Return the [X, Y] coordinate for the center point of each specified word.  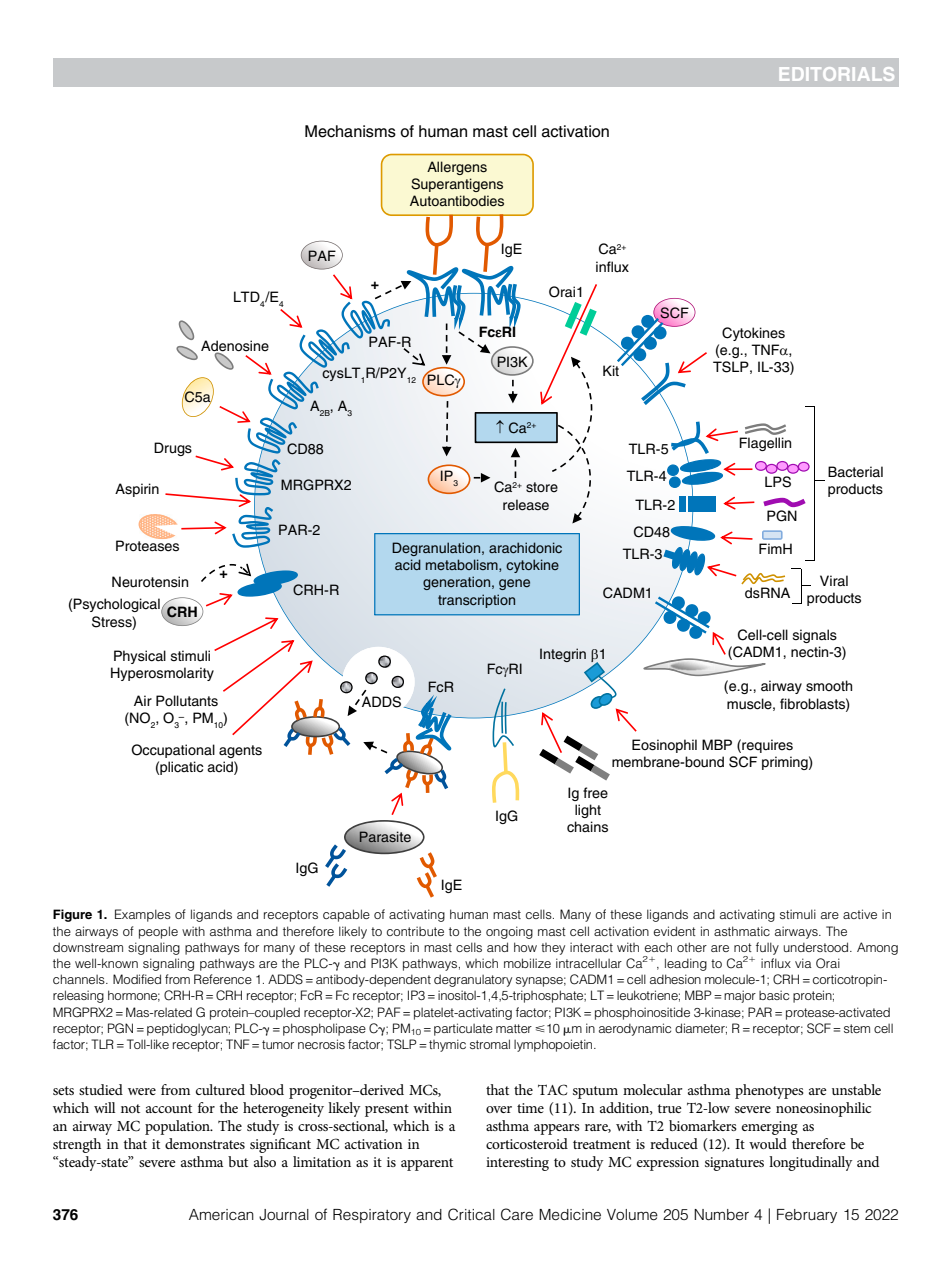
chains [587, 827]
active [860, 914]
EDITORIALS [837, 74]
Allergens [457, 168]
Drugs [173, 449]
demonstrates [205, 1143]
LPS [778, 482]
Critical [471, 1214]
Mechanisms [350, 131]
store [542, 487]
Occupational [173, 751]
